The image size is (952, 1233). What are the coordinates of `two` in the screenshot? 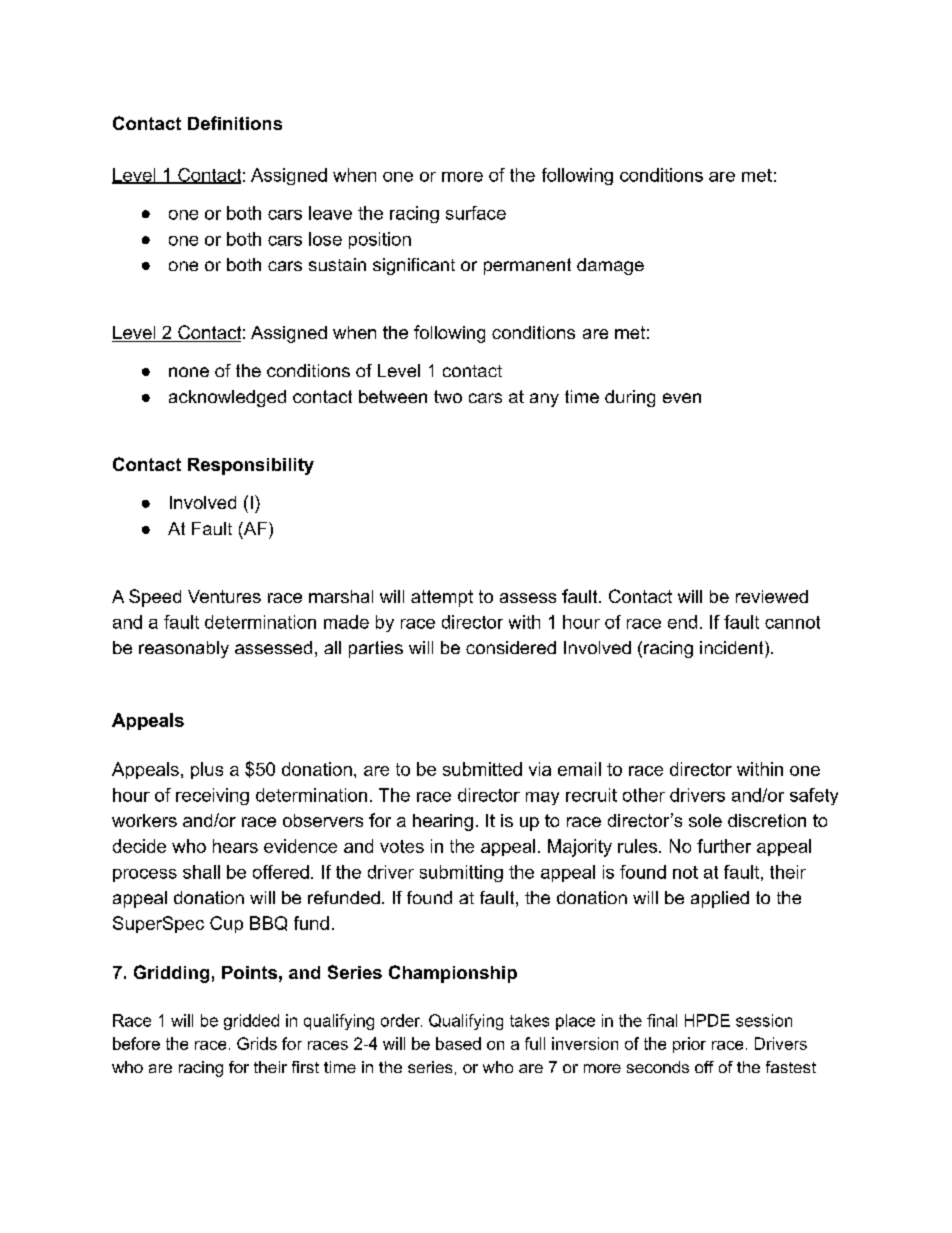 It's located at (448, 396).
